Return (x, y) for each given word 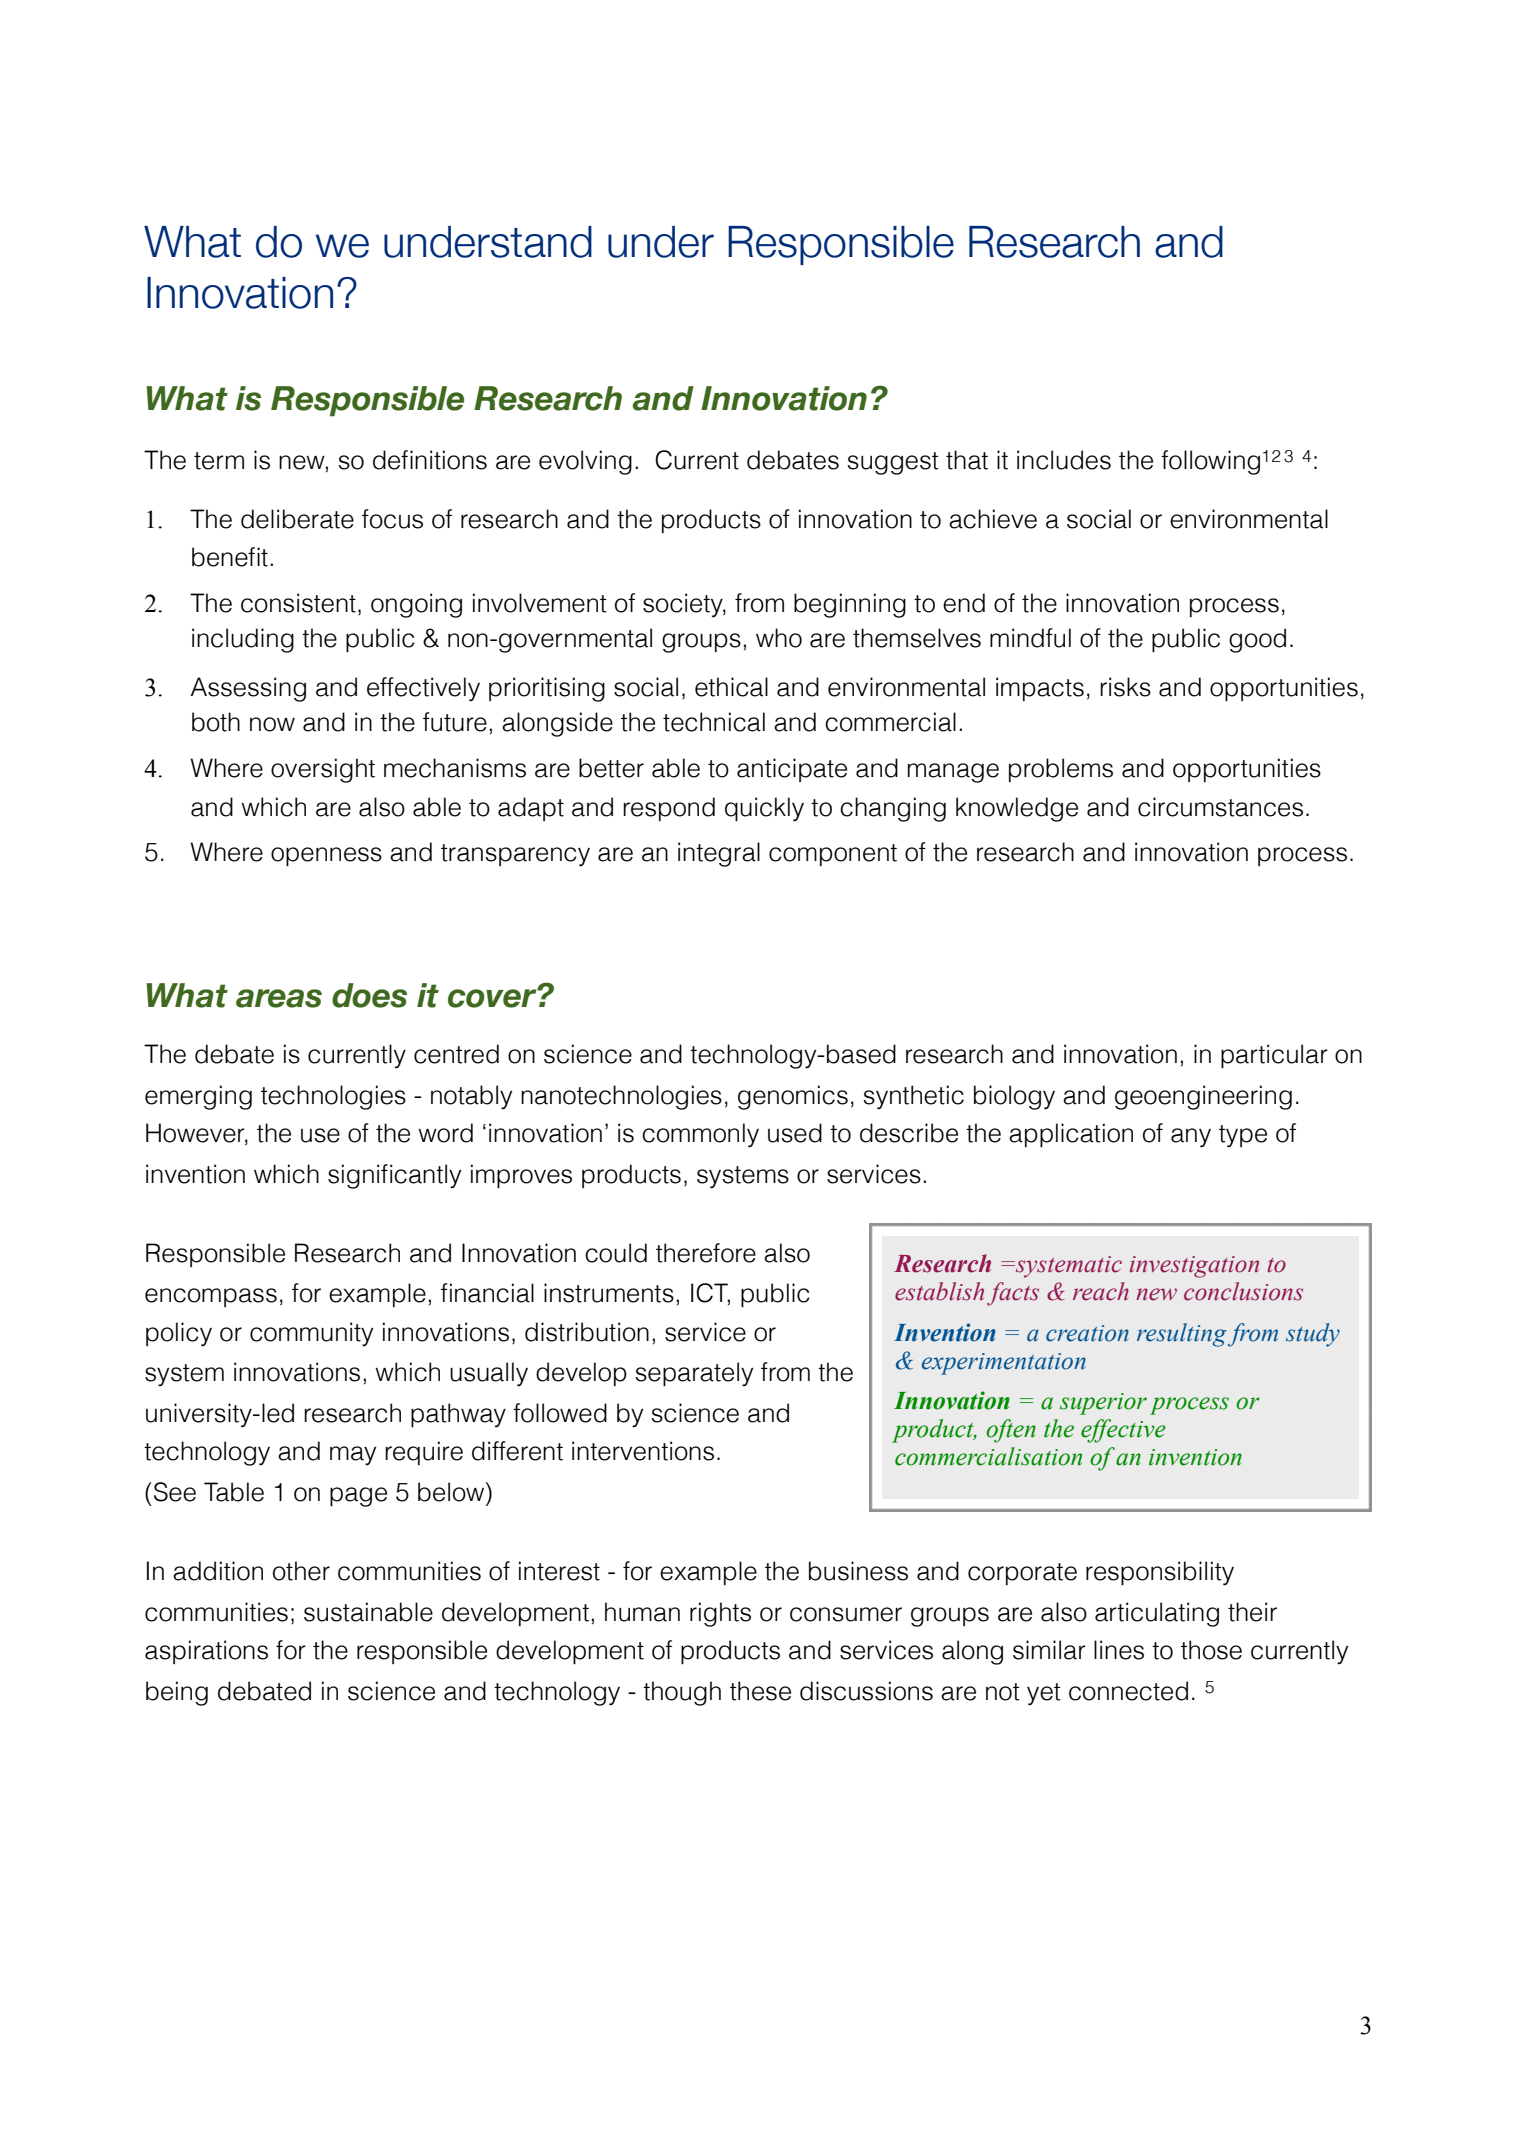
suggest (893, 463)
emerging (198, 1097)
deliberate (297, 519)
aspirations (206, 1652)
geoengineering (1203, 1097)
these (760, 1691)
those (1211, 1650)
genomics (793, 1097)
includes (1064, 460)
